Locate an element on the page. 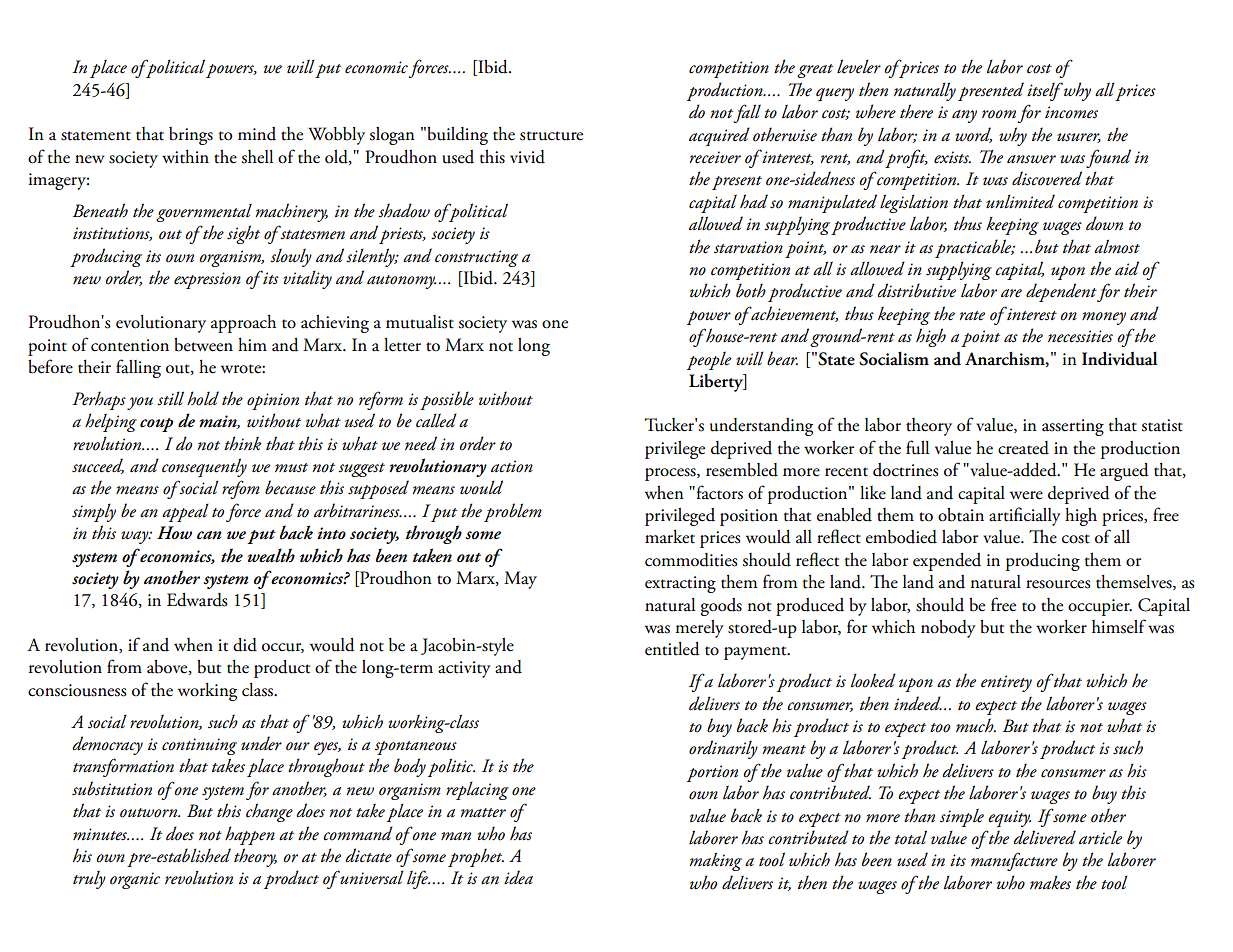 Image resolution: width=1233 pixels, height=952 pixels. process is located at coordinates (671, 474).
